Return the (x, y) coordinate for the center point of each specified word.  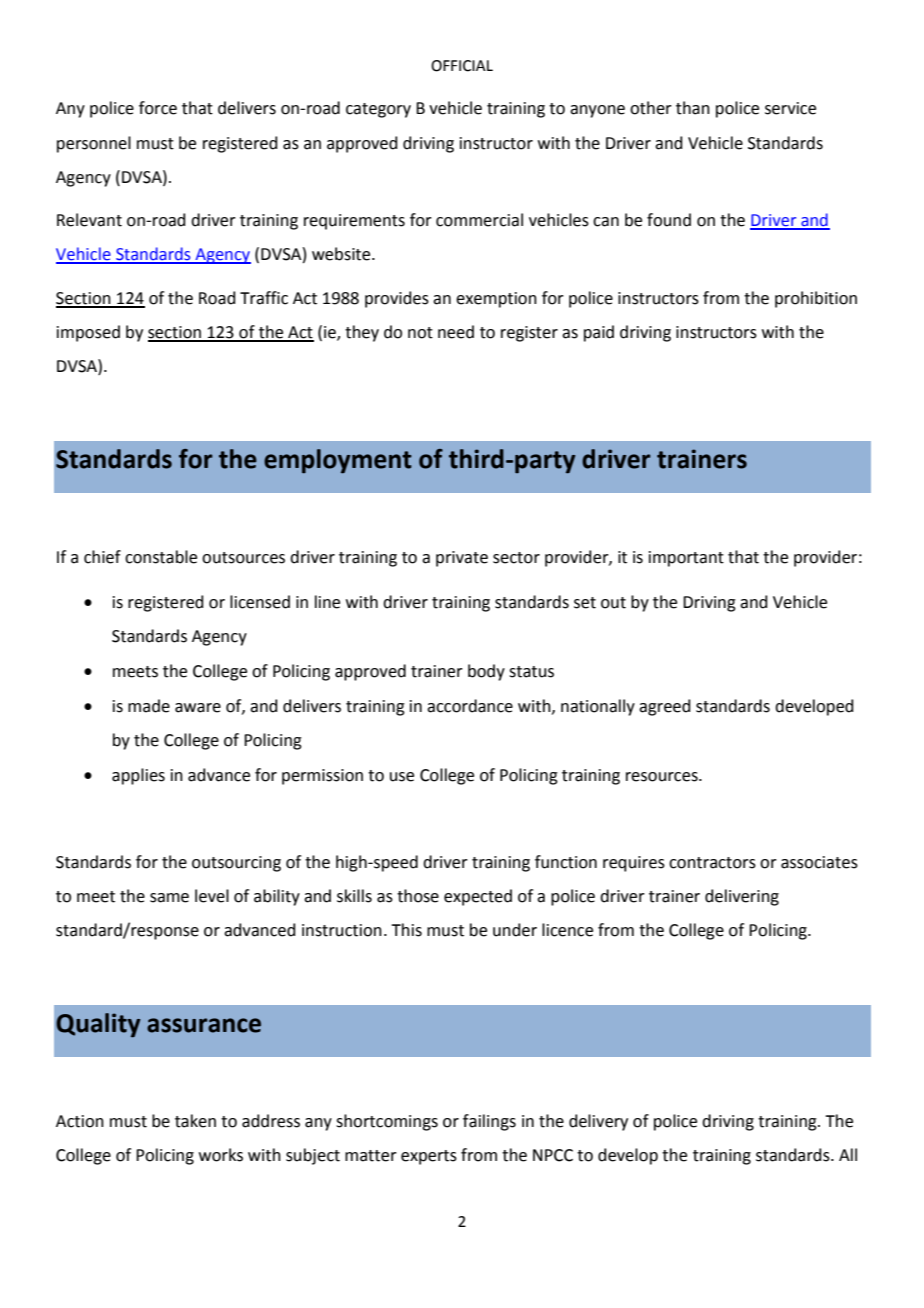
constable (161, 557)
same (169, 898)
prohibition (816, 299)
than (693, 108)
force (158, 108)
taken (195, 1121)
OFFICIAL (462, 66)
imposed (88, 333)
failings (489, 1122)
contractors (712, 863)
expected (478, 897)
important (686, 559)
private (462, 559)
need (456, 332)
